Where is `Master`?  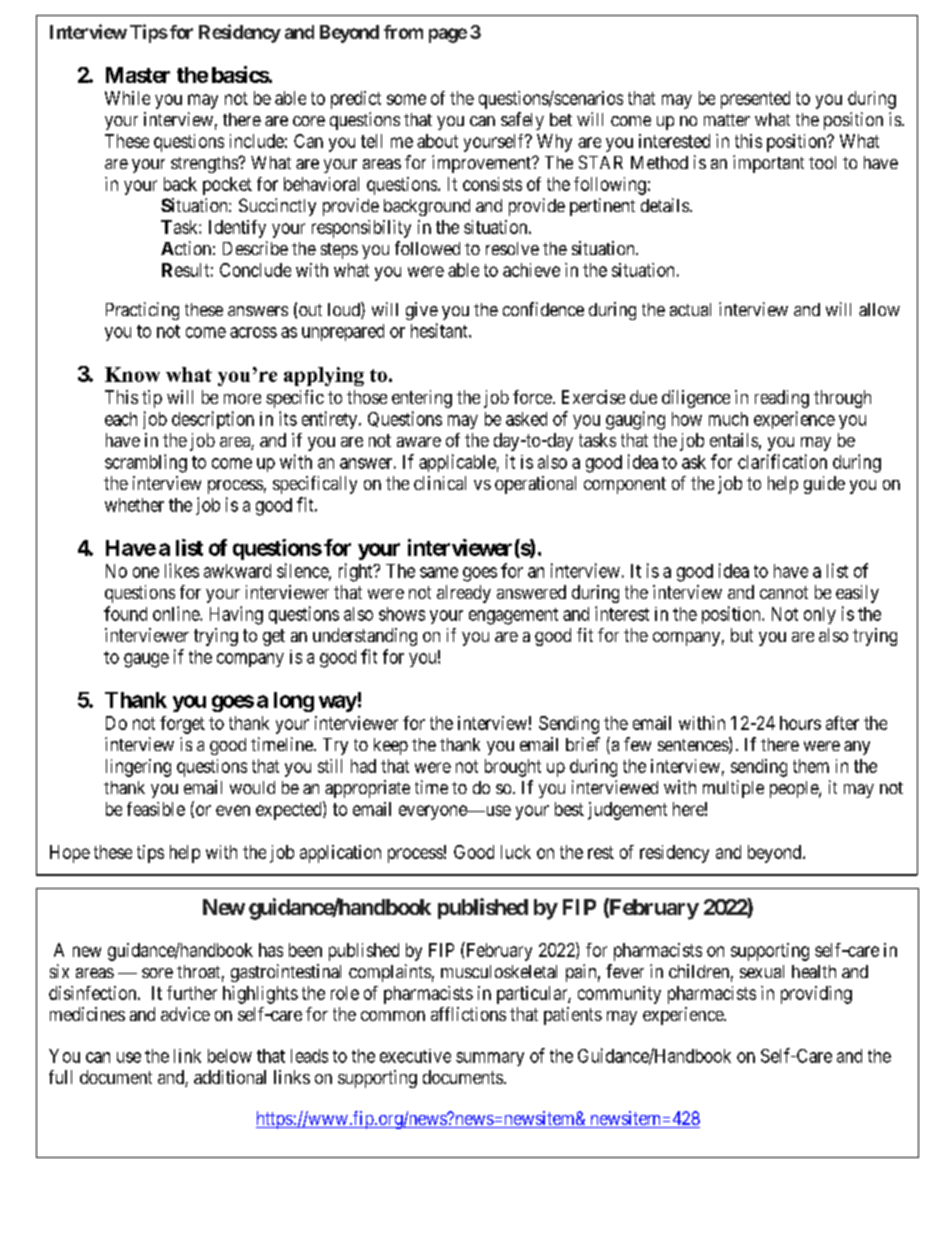 Master is located at coordinates (138, 75).
